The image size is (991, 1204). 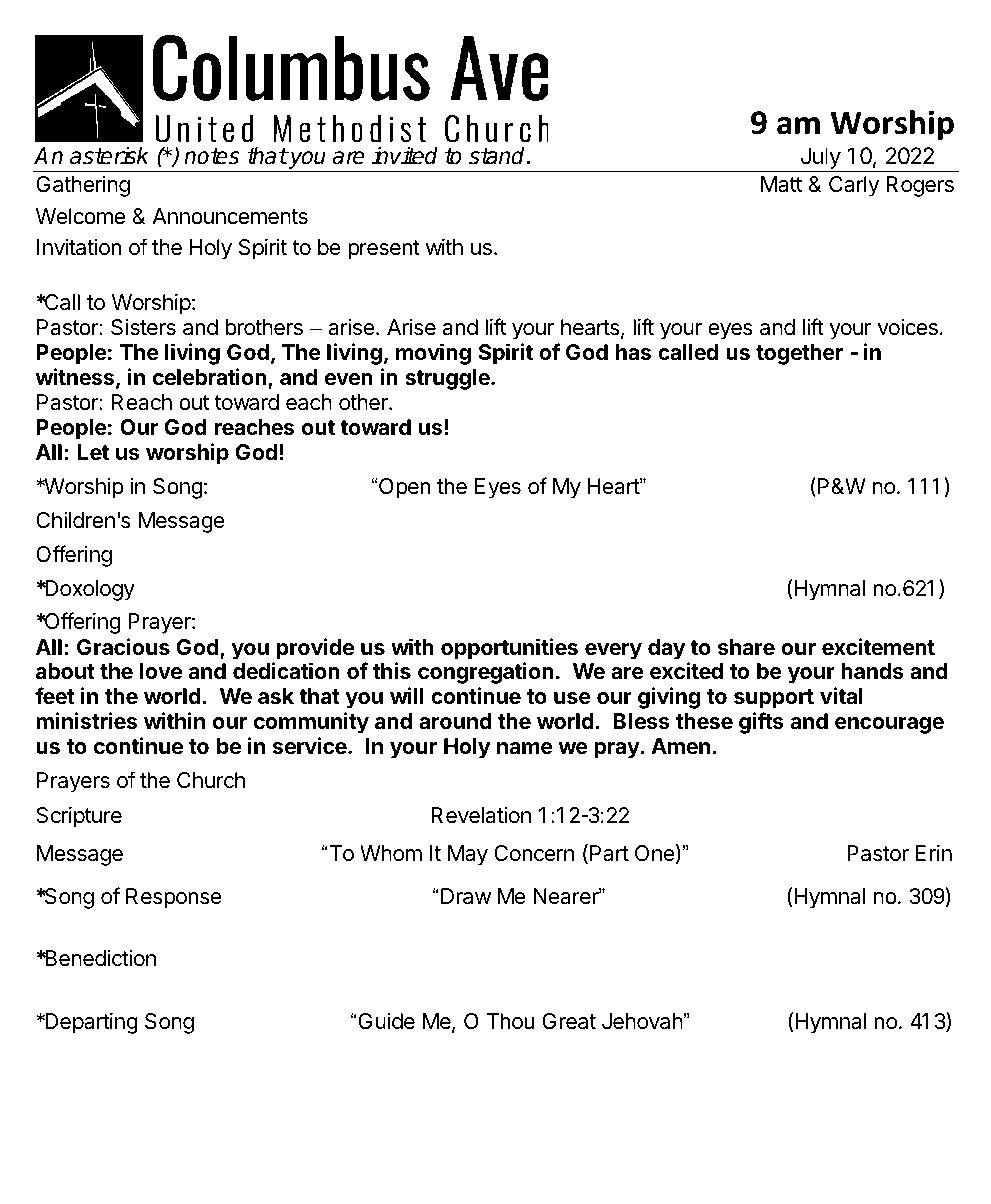 What do you see at coordinates (761, 723) in the screenshot?
I see `gifts` at bounding box center [761, 723].
